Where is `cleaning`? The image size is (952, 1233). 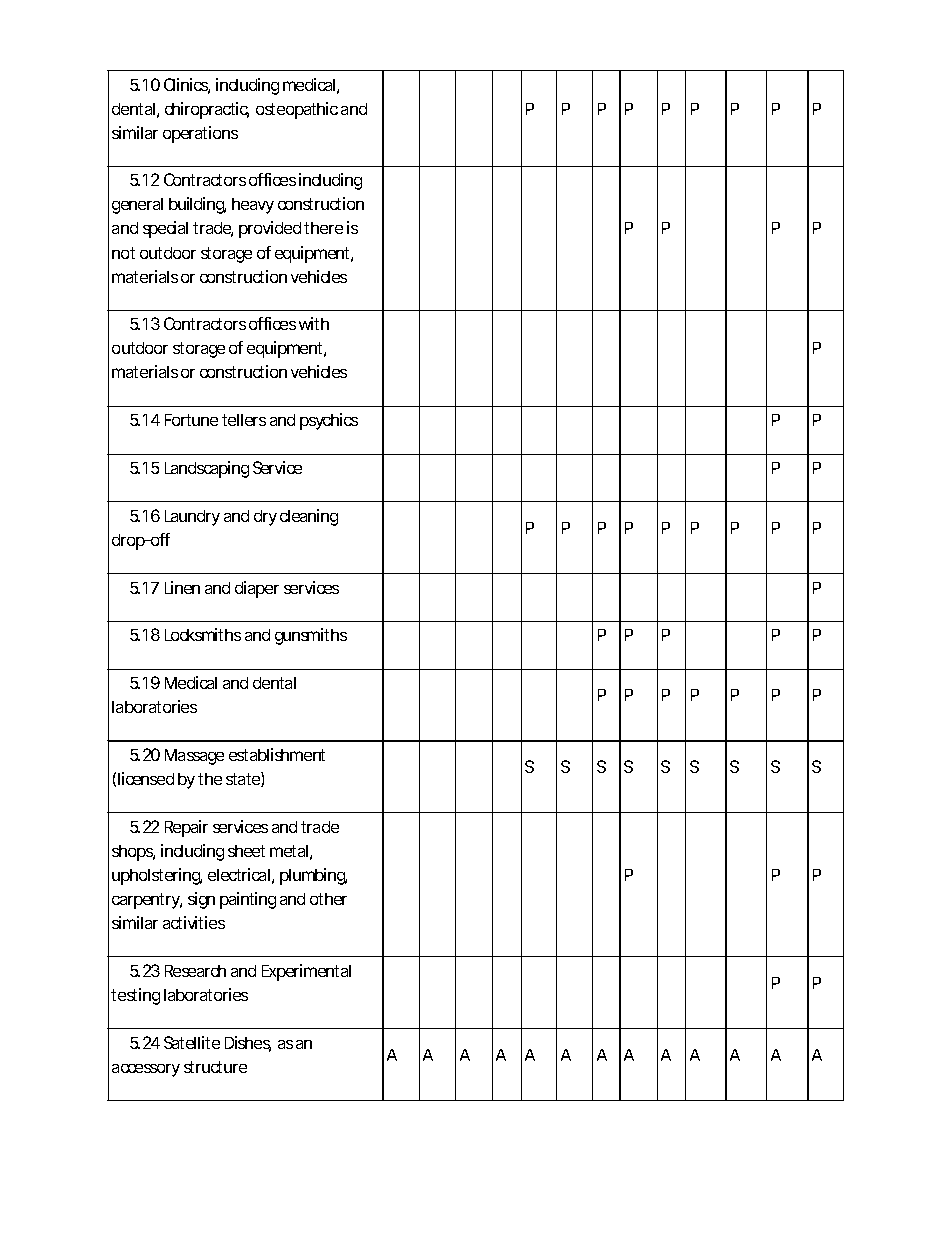
cleaning is located at coordinates (309, 517).
